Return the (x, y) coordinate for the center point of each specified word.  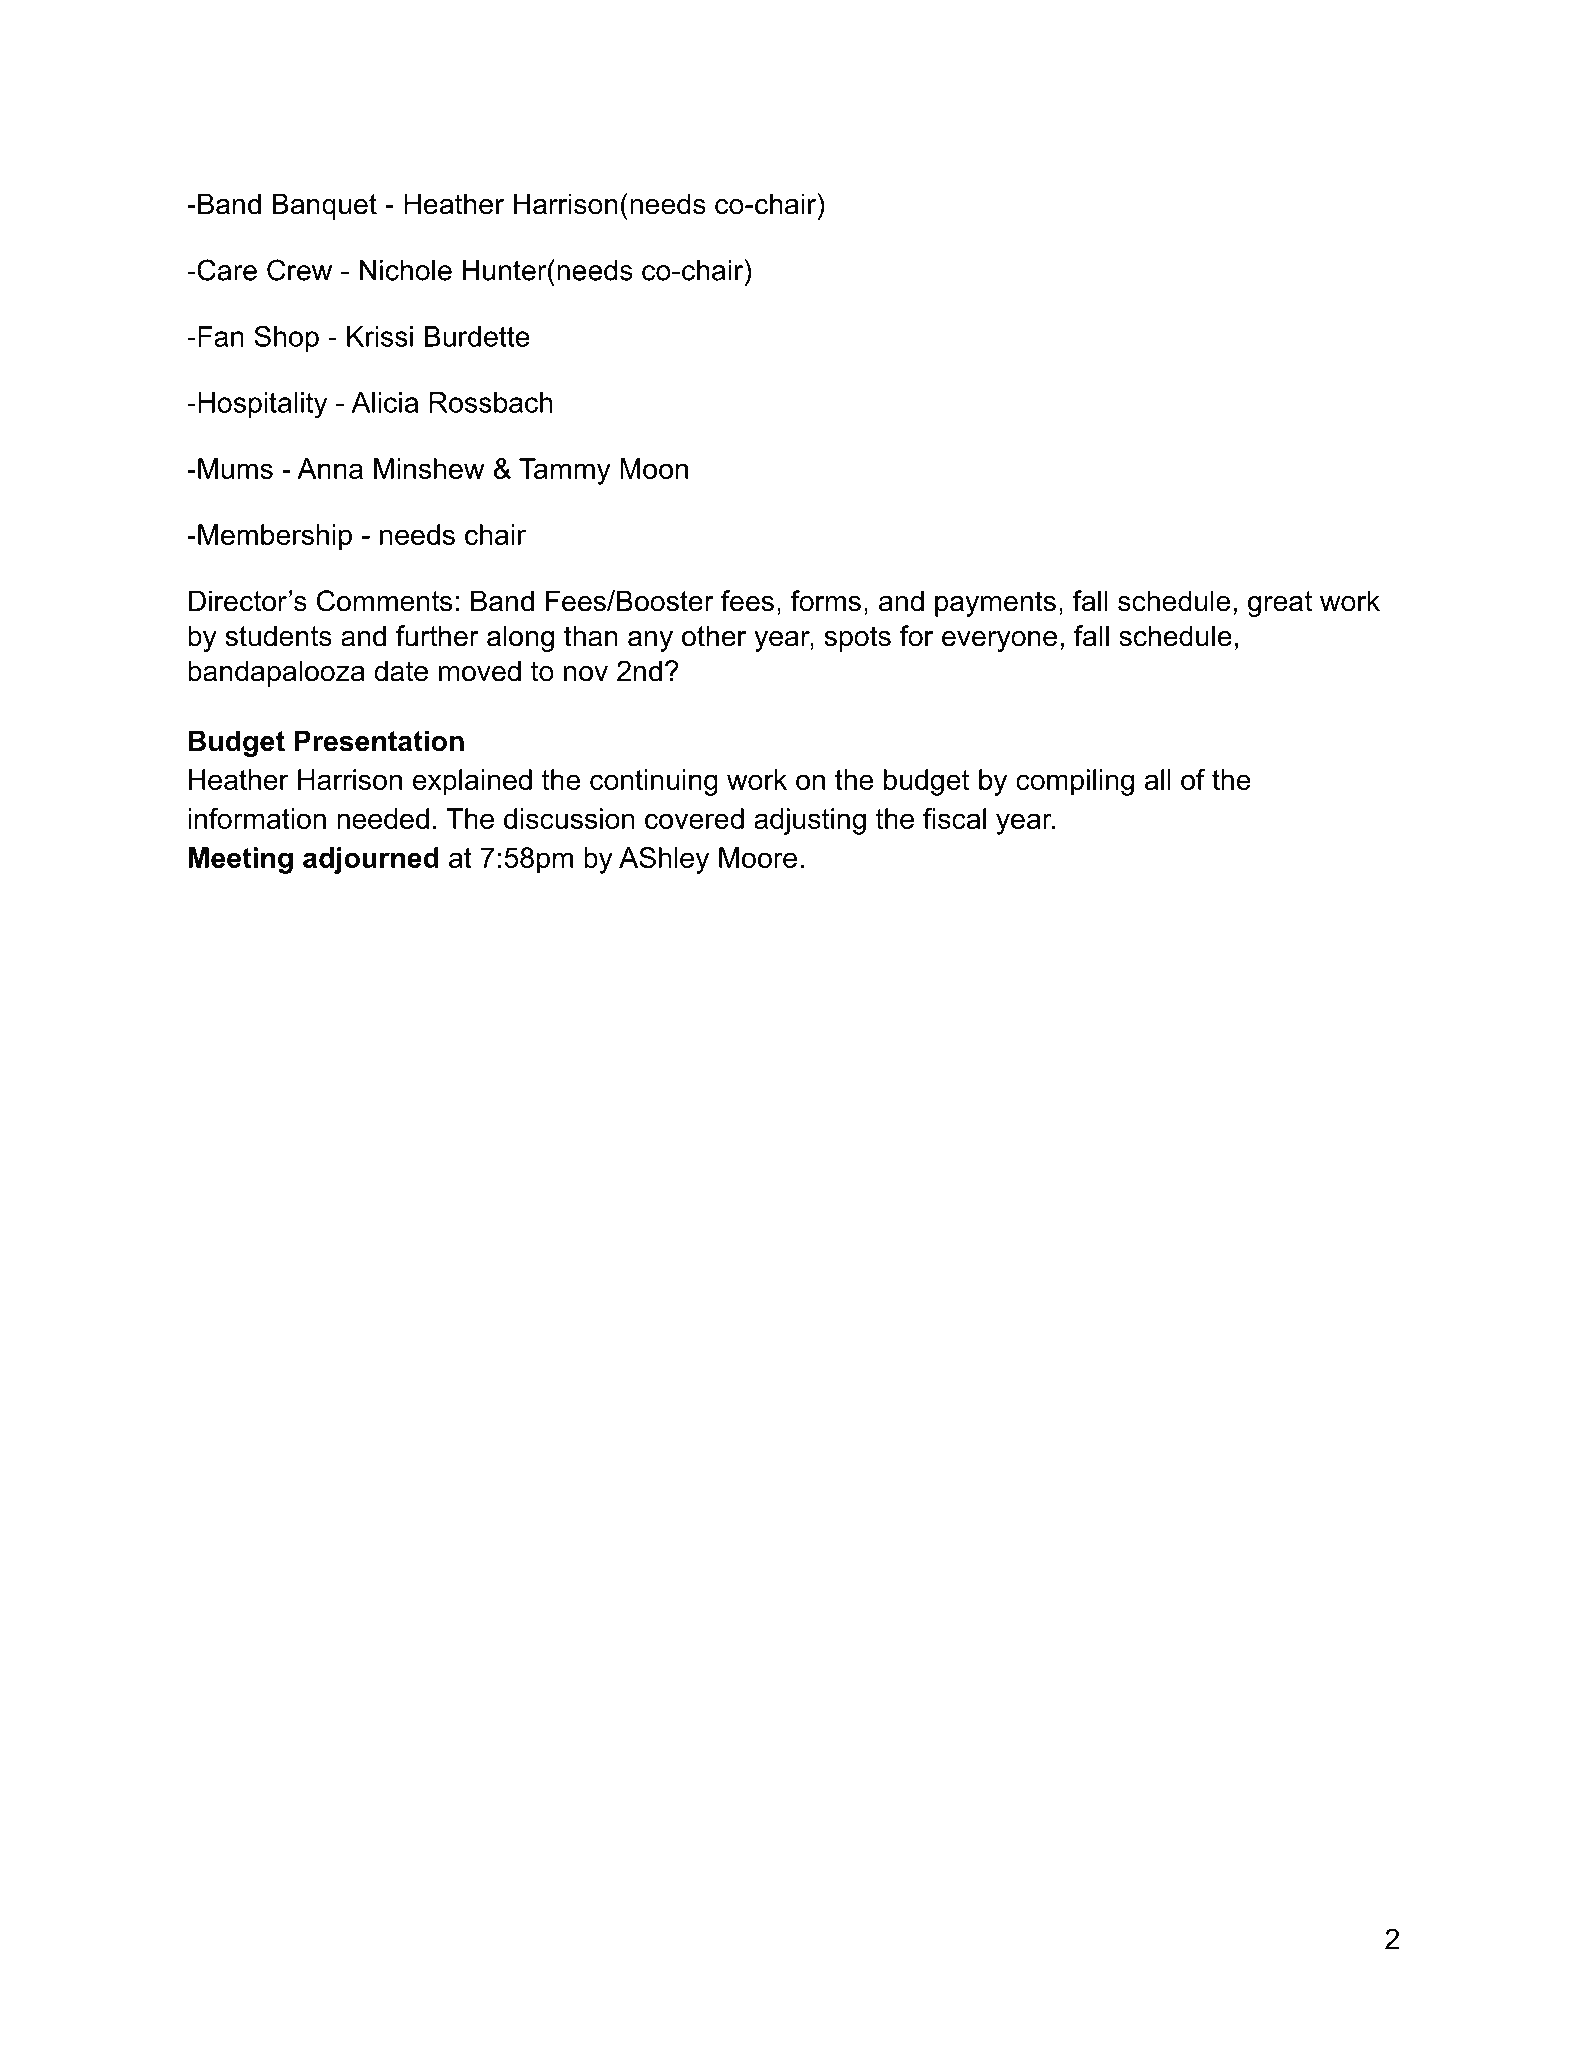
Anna (330, 468)
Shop (286, 338)
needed (383, 818)
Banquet (325, 206)
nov (586, 674)
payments (995, 604)
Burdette (477, 336)
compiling (1075, 782)
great (1280, 604)
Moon (654, 468)
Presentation (379, 741)
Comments (384, 601)
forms (826, 601)
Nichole (406, 270)
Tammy (565, 471)
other (714, 636)
